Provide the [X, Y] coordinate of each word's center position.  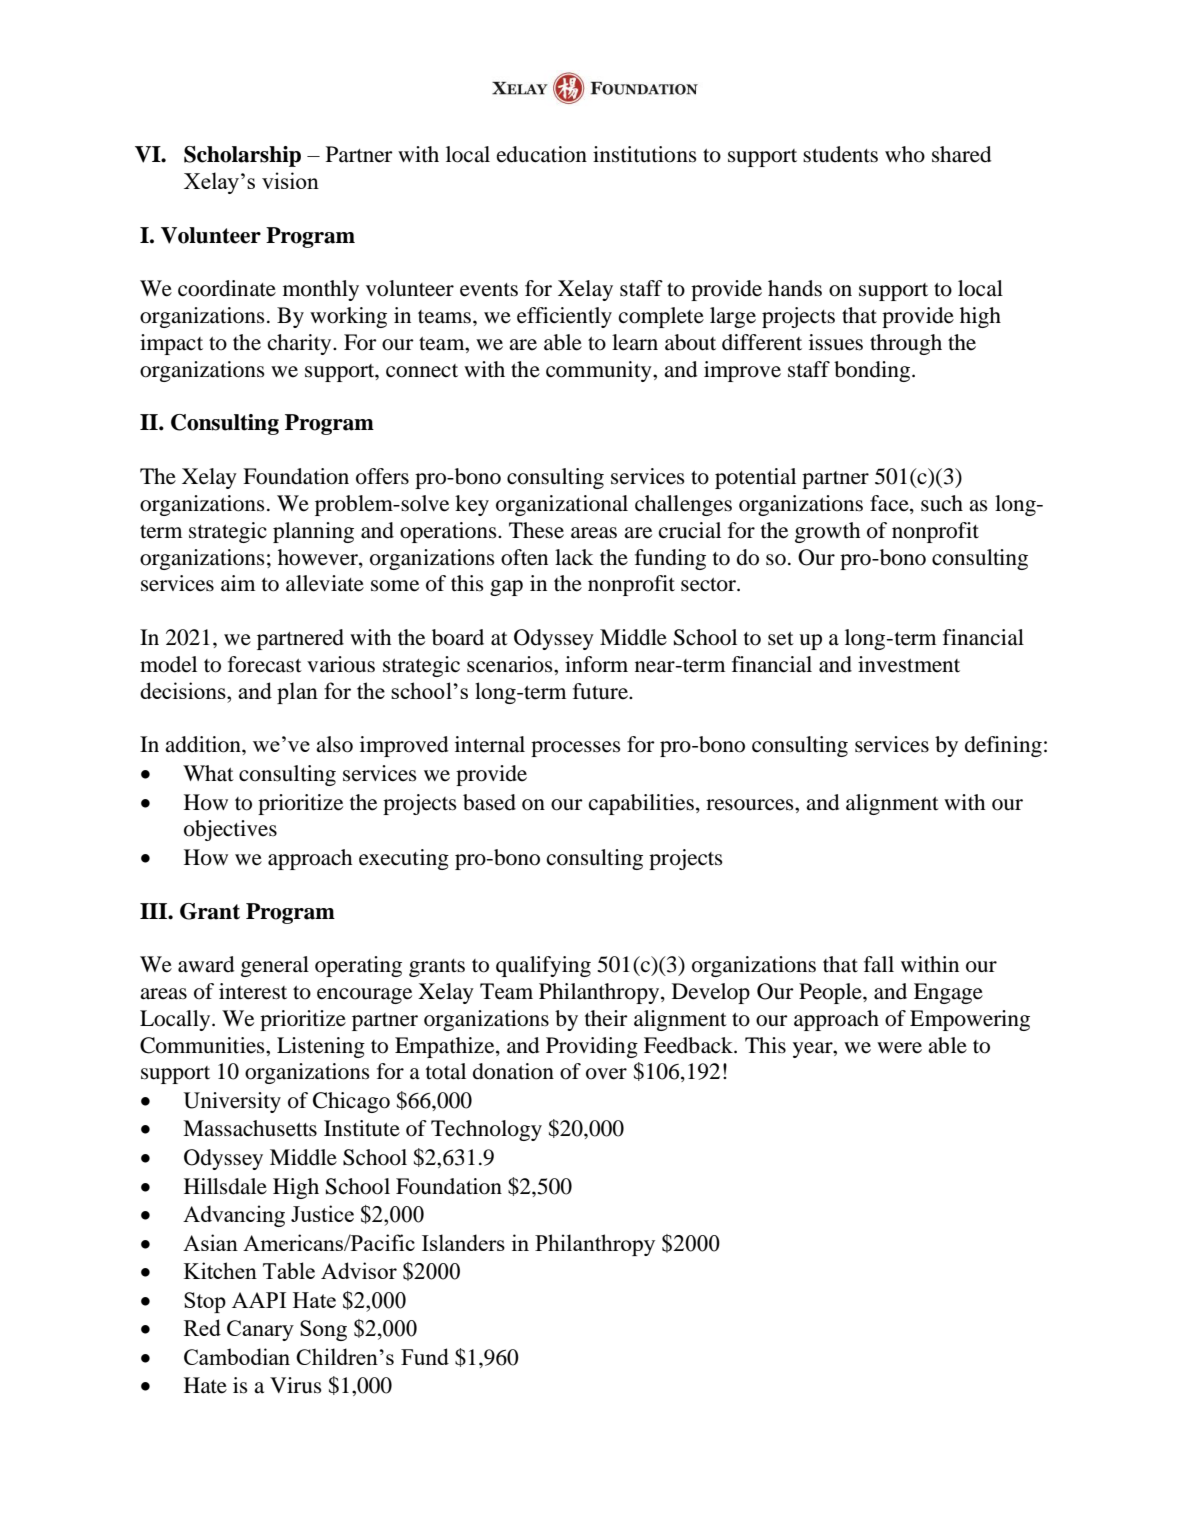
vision [290, 180]
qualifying [543, 966]
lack [574, 557]
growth [827, 532]
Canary [260, 1330]
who [905, 154]
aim [238, 583]
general [275, 966]
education [542, 154]
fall [879, 964]
